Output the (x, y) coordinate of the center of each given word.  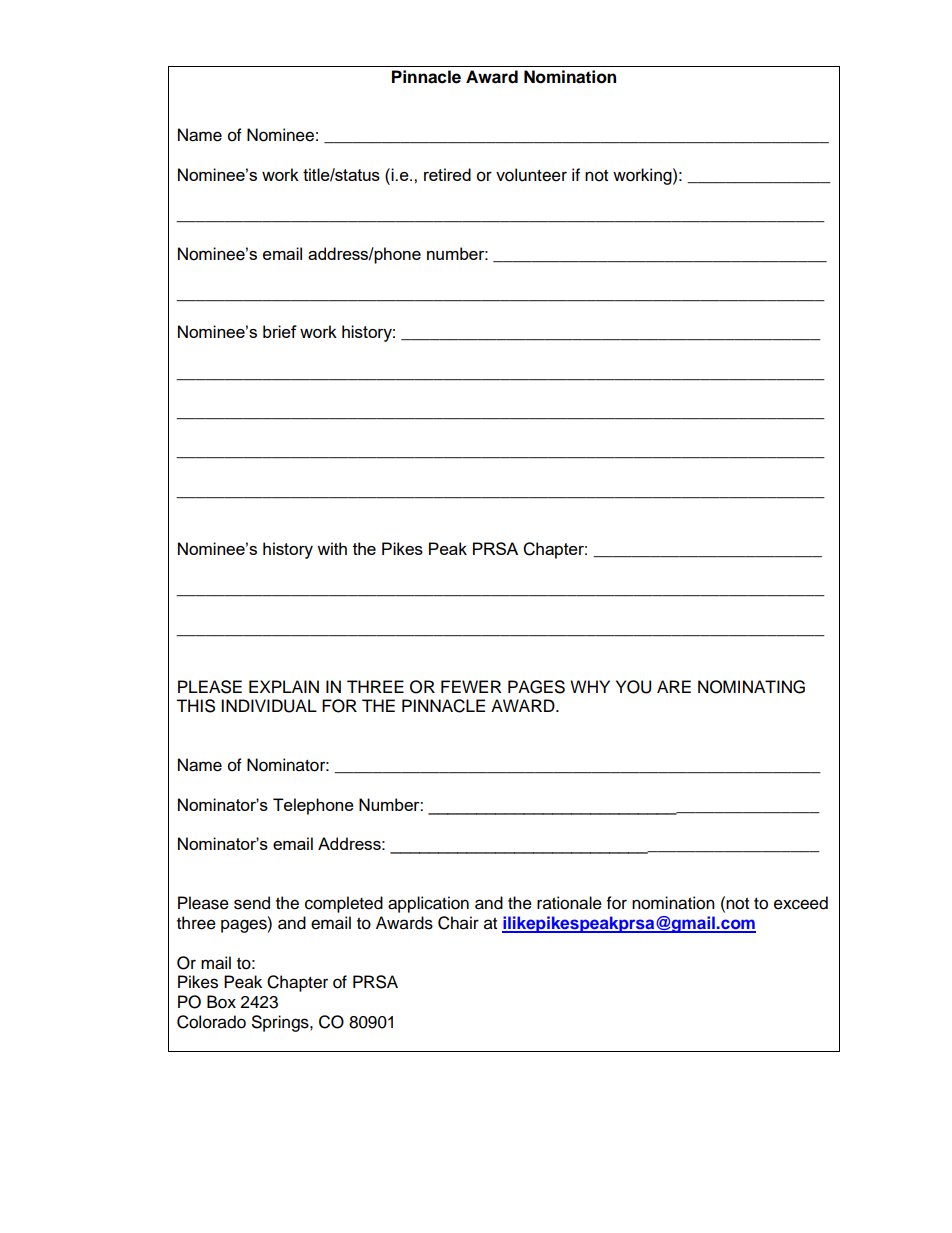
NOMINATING (751, 687)
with (332, 548)
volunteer (531, 175)
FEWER (471, 686)
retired (447, 174)
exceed (801, 903)
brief (280, 331)
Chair (458, 923)
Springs (281, 1023)
